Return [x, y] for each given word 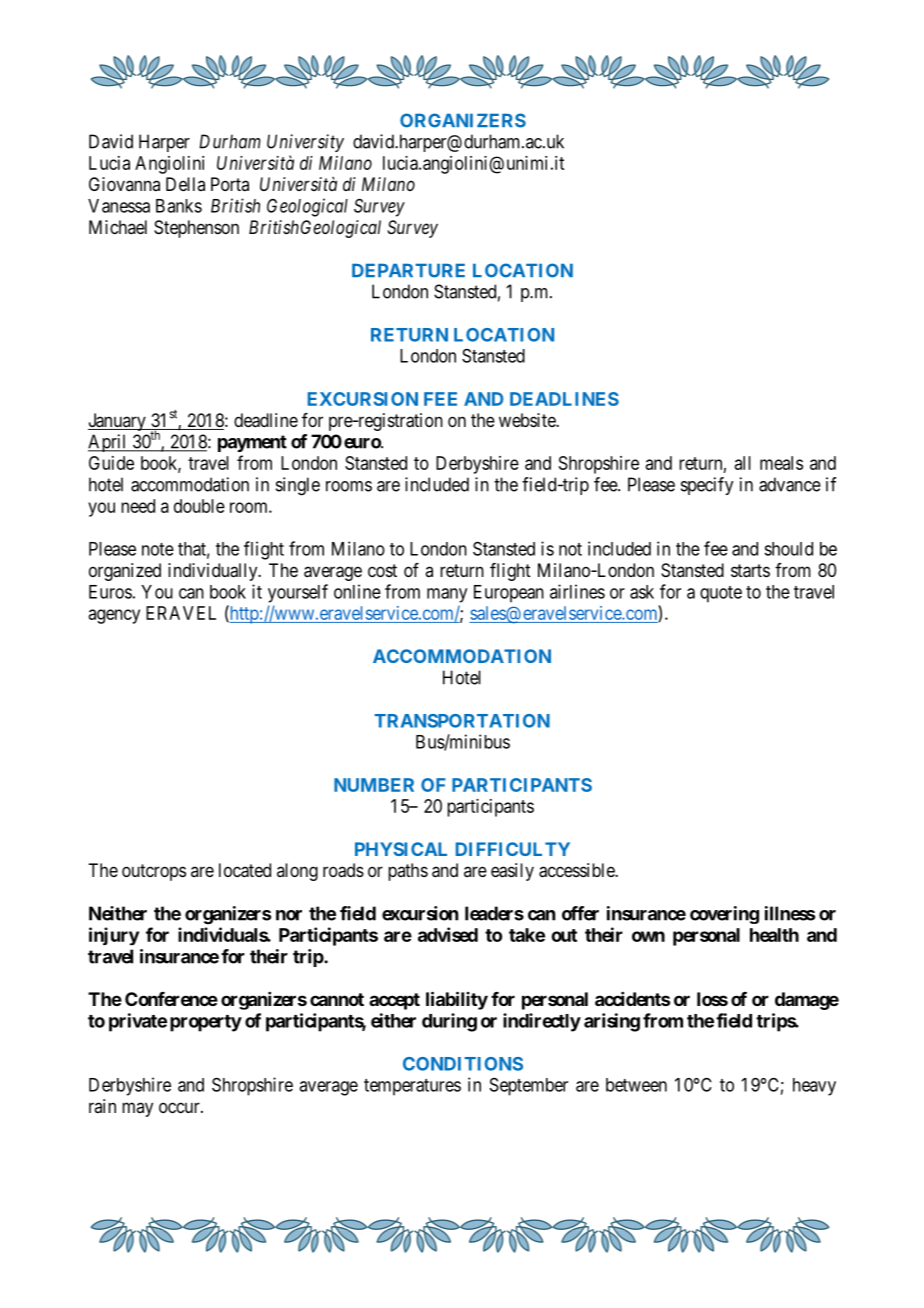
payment [252, 443]
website [528, 420]
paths [408, 872]
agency [114, 616]
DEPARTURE [408, 271]
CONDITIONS [463, 1064]
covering [724, 915]
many [447, 595]
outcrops [154, 872]
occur [180, 1107]
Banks [179, 206]
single [298, 486]
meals [781, 463]
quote [721, 594]
